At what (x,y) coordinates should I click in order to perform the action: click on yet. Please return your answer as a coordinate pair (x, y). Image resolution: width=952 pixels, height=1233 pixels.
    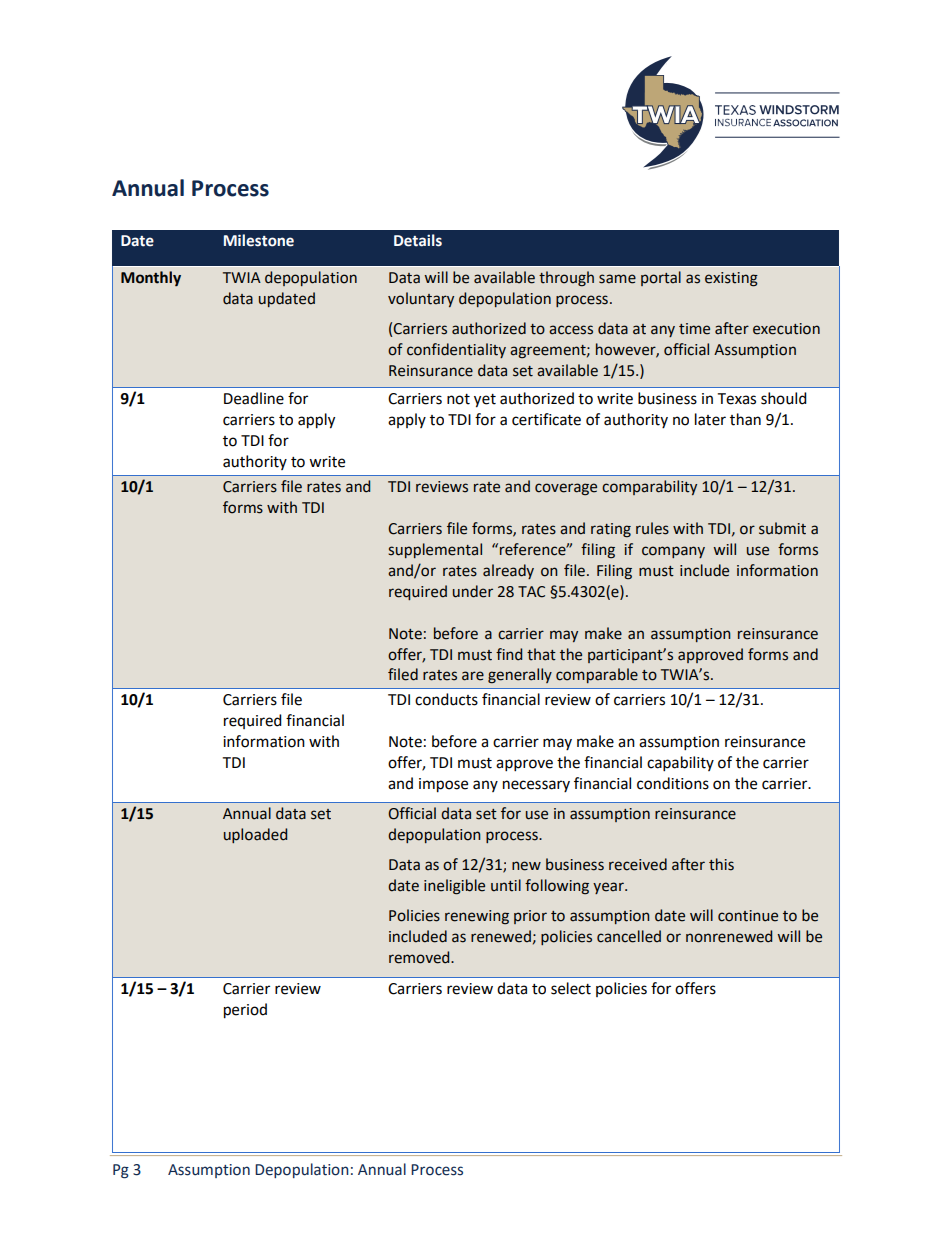
    Looking at the image, I should click on (485, 401).
